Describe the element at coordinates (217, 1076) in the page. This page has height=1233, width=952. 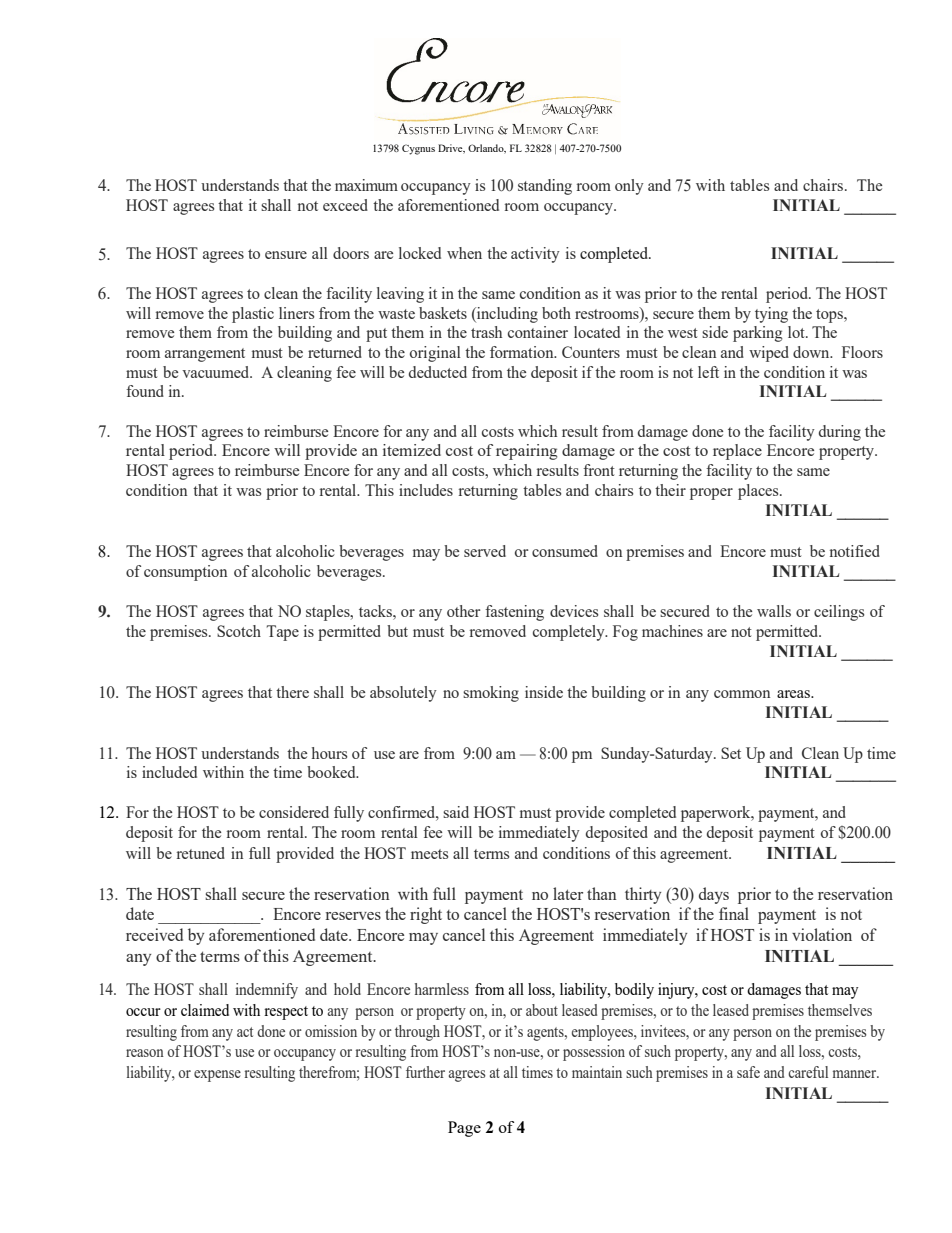
I see `expense` at that location.
